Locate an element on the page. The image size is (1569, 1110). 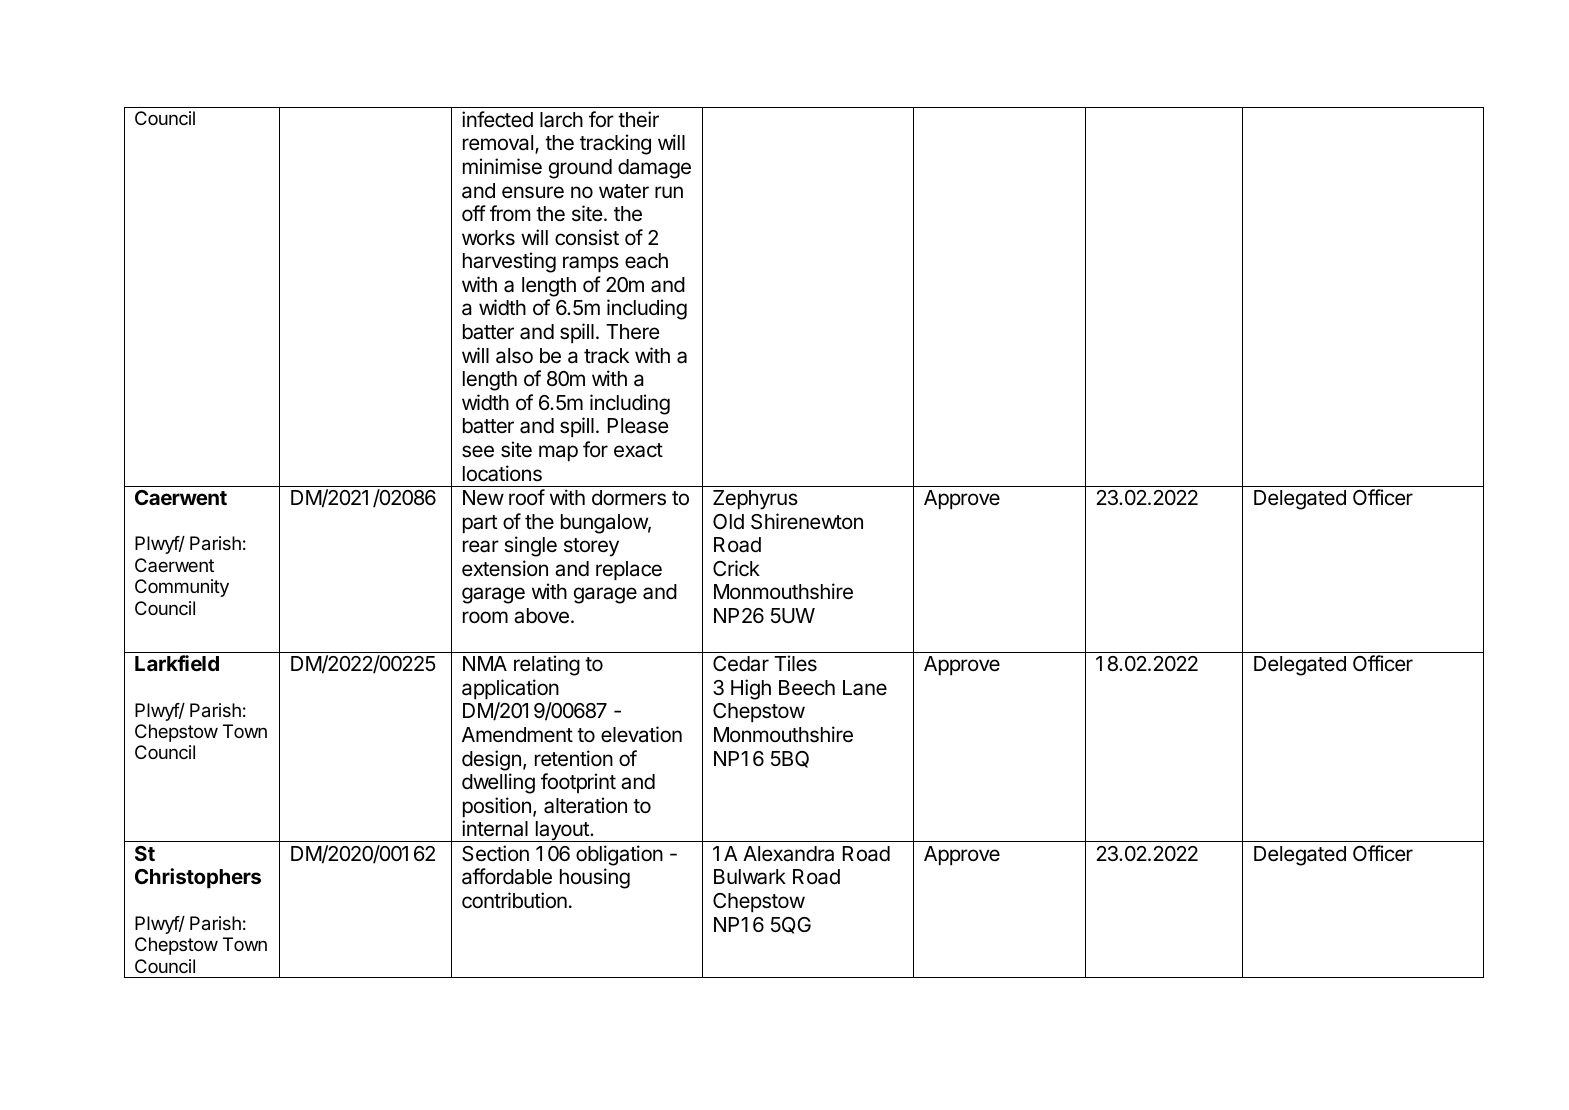
damage is located at coordinates (654, 169).
